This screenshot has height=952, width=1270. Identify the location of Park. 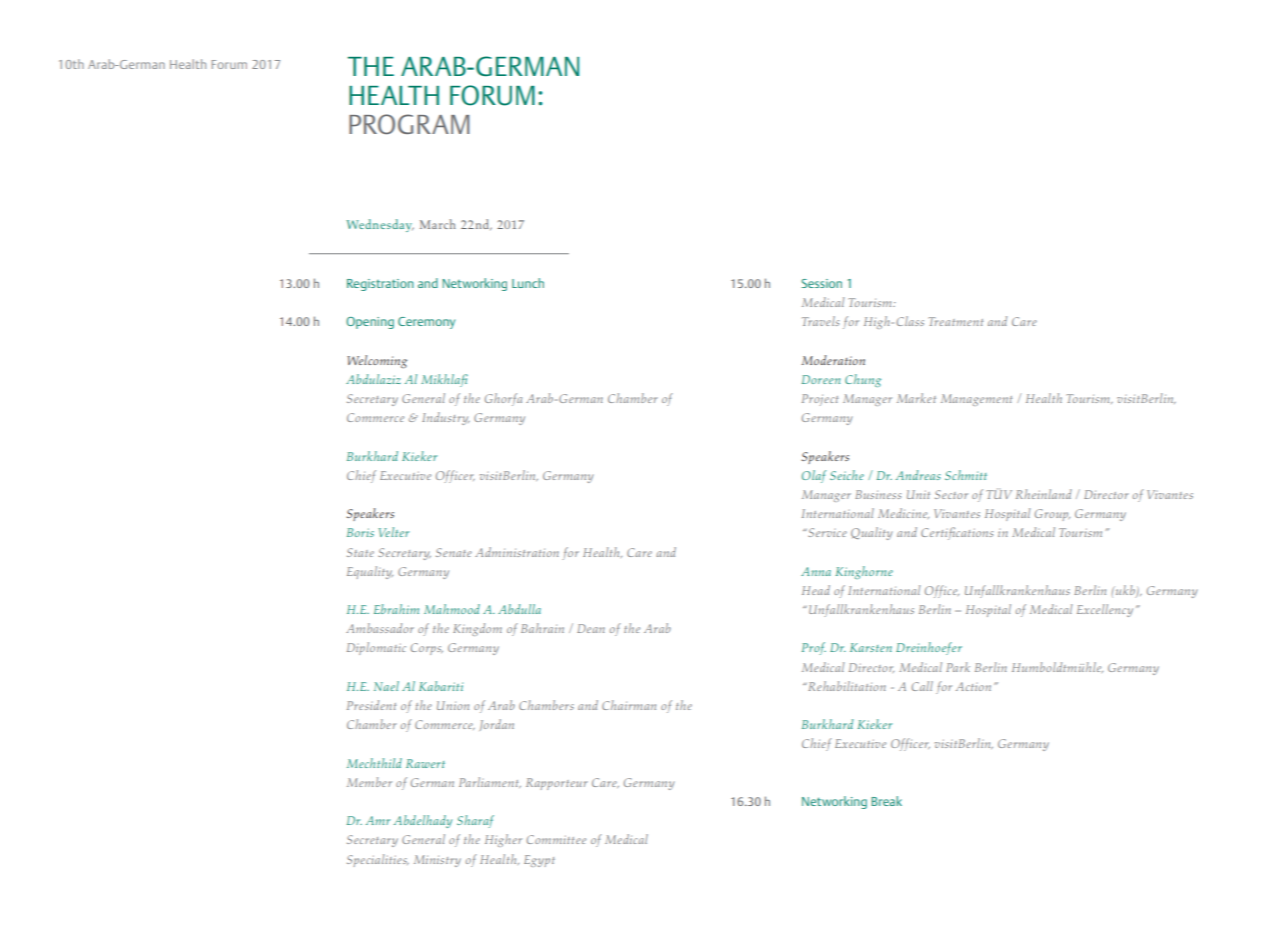
(958, 667).
